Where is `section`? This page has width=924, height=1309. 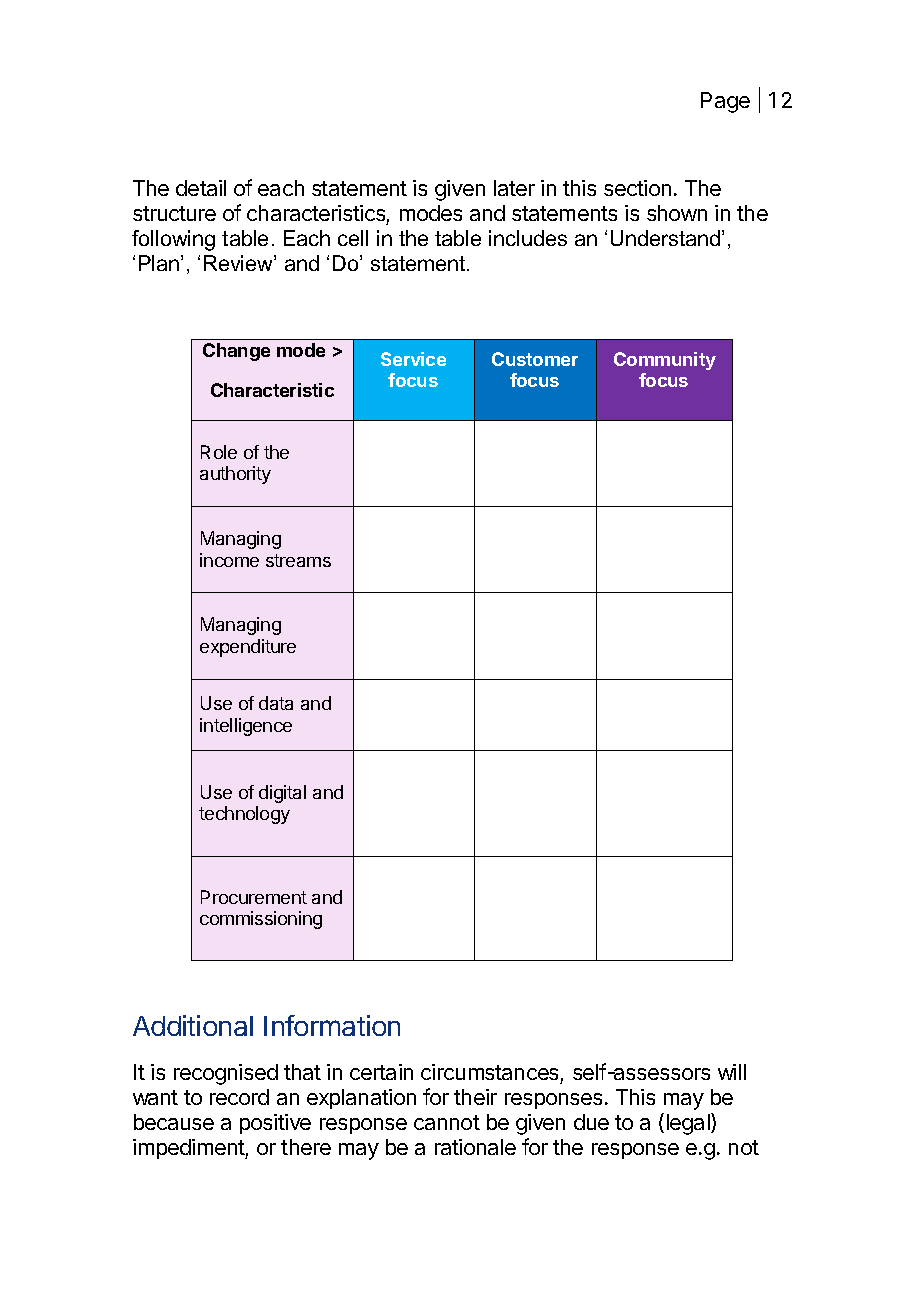
section is located at coordinates (637, 188).
